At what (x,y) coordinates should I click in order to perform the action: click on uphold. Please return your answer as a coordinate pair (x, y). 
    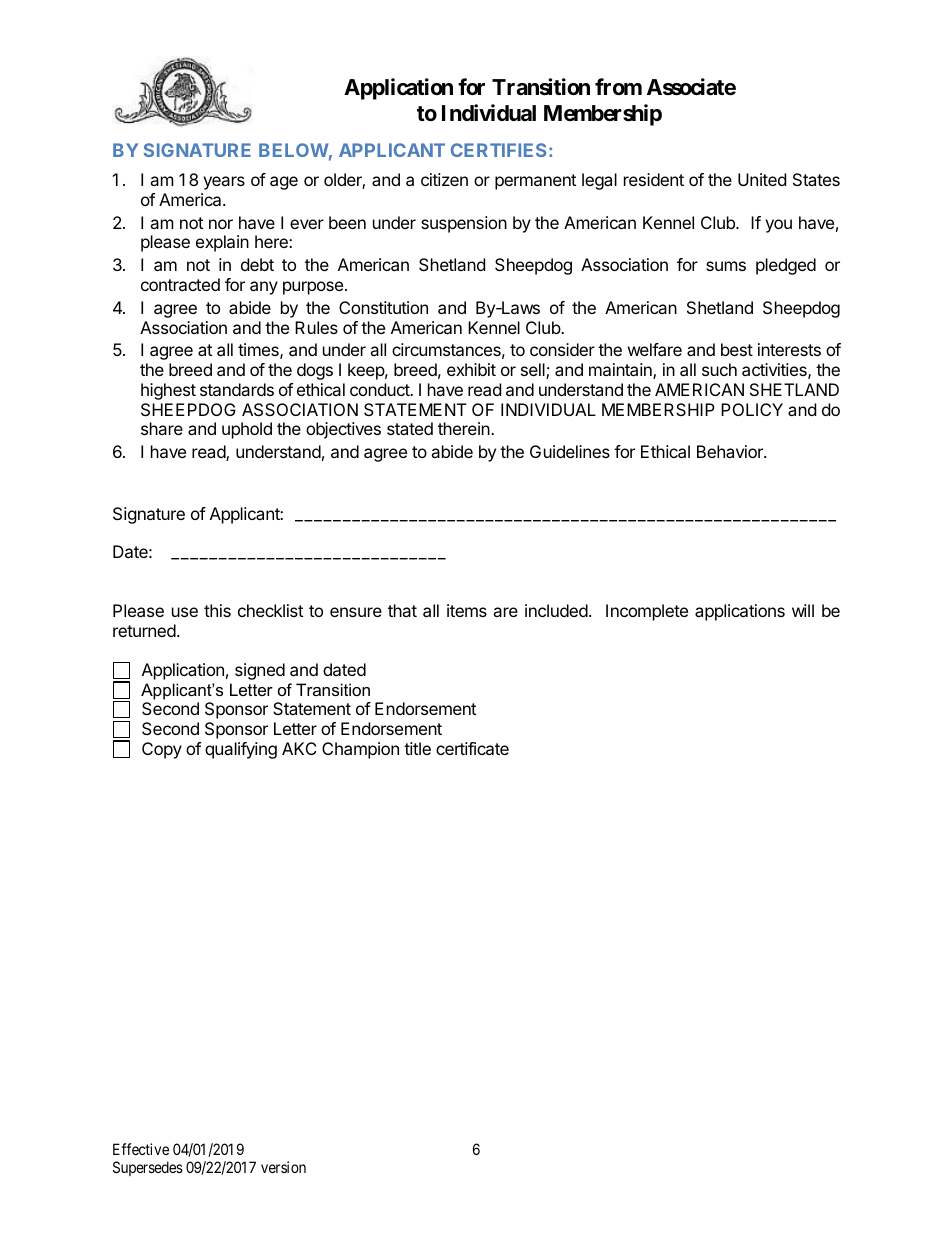
    Looking at the image, I should click on (247, 430).
